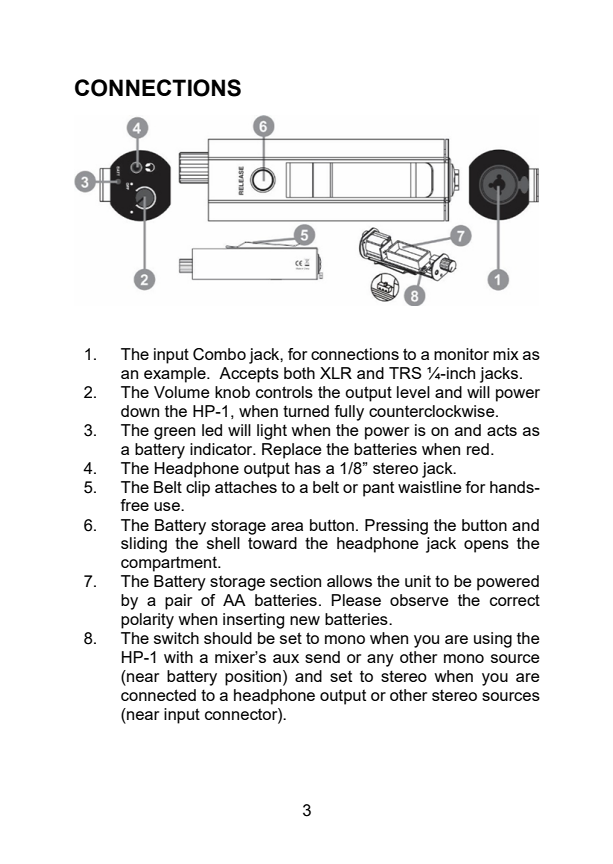 The height and width of the screenshot is (864, 613). What do you see at coordinates (287, 526) in the screenshot?
I see `area` at bounding box center [287, 526].
